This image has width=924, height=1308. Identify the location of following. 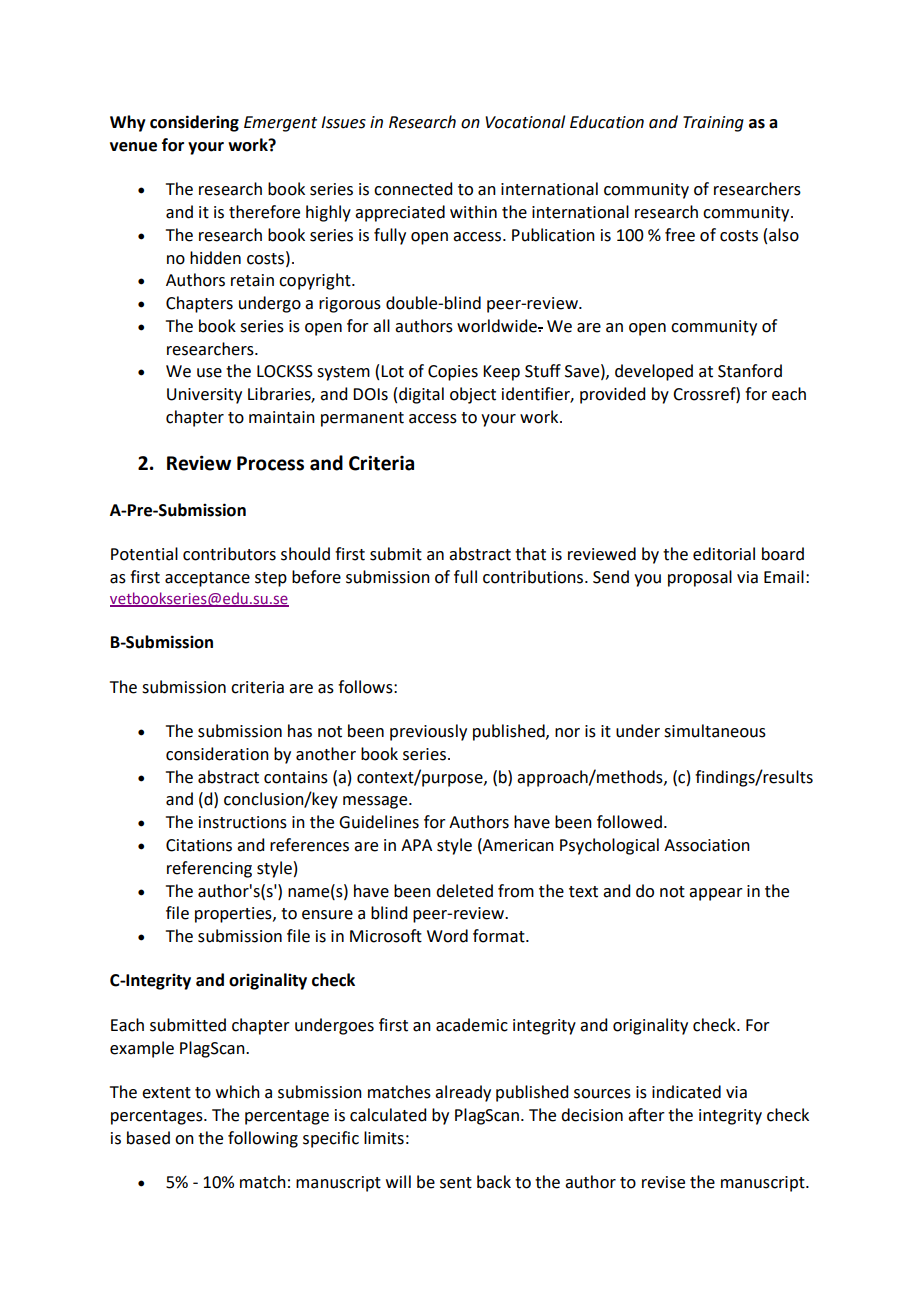
(263, 1139).
